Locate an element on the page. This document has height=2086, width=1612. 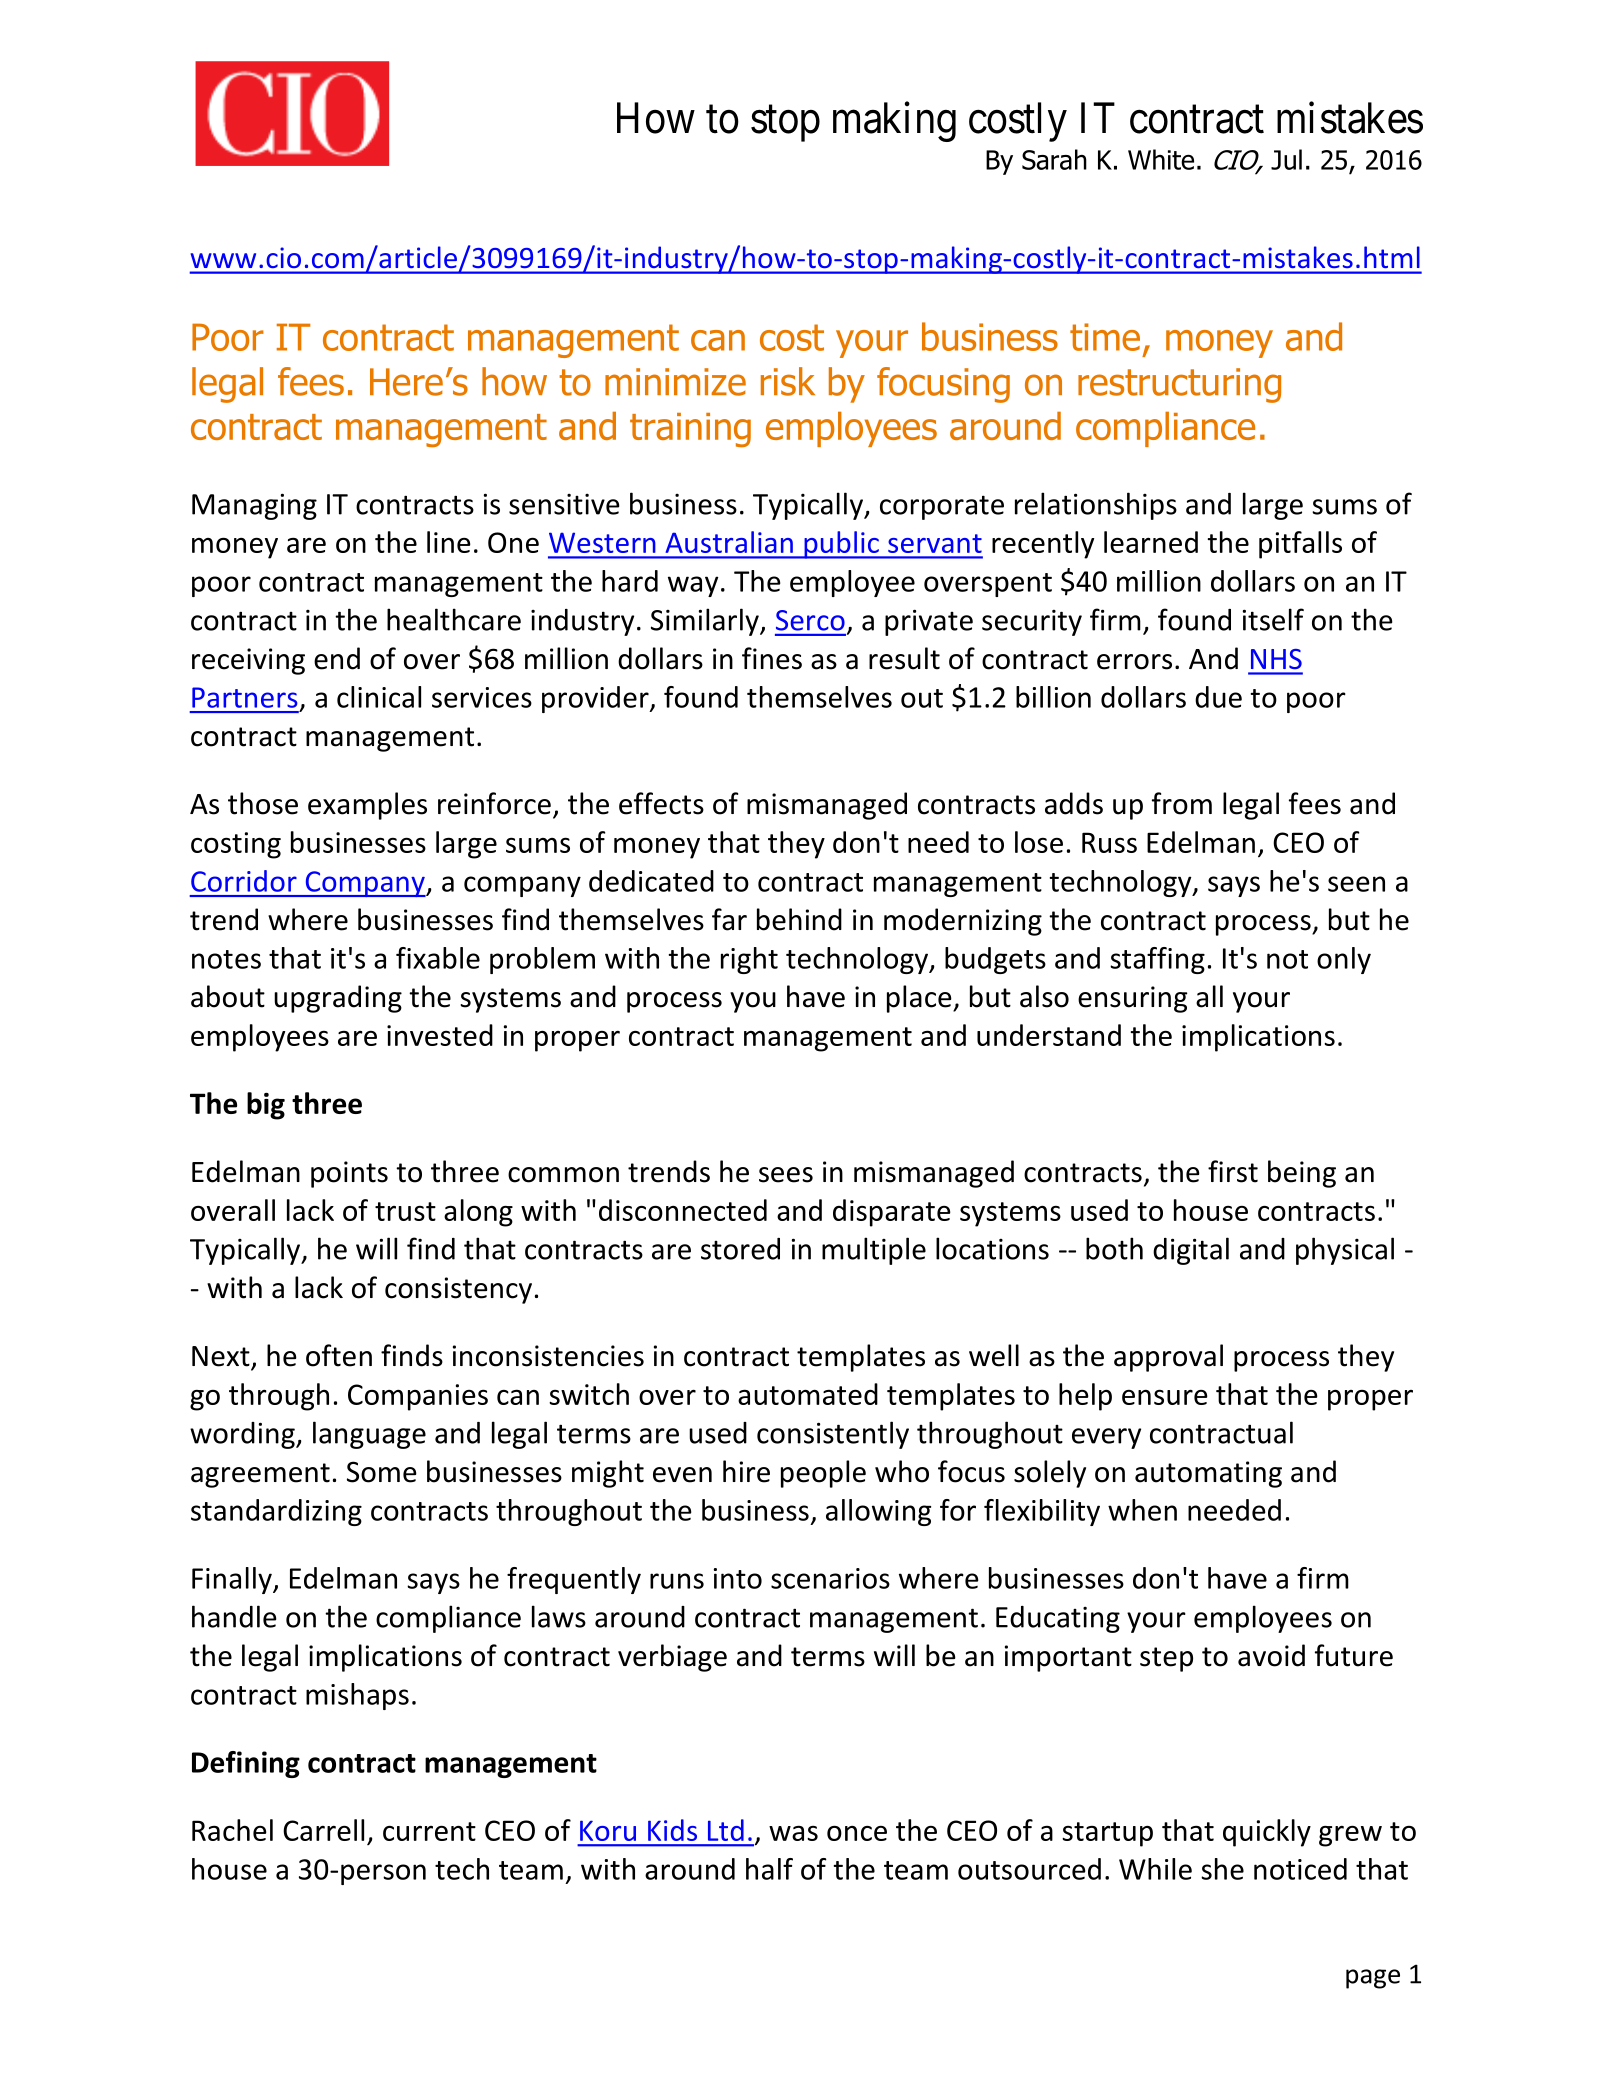
Carrell is located at coordinates (323, 1830).
